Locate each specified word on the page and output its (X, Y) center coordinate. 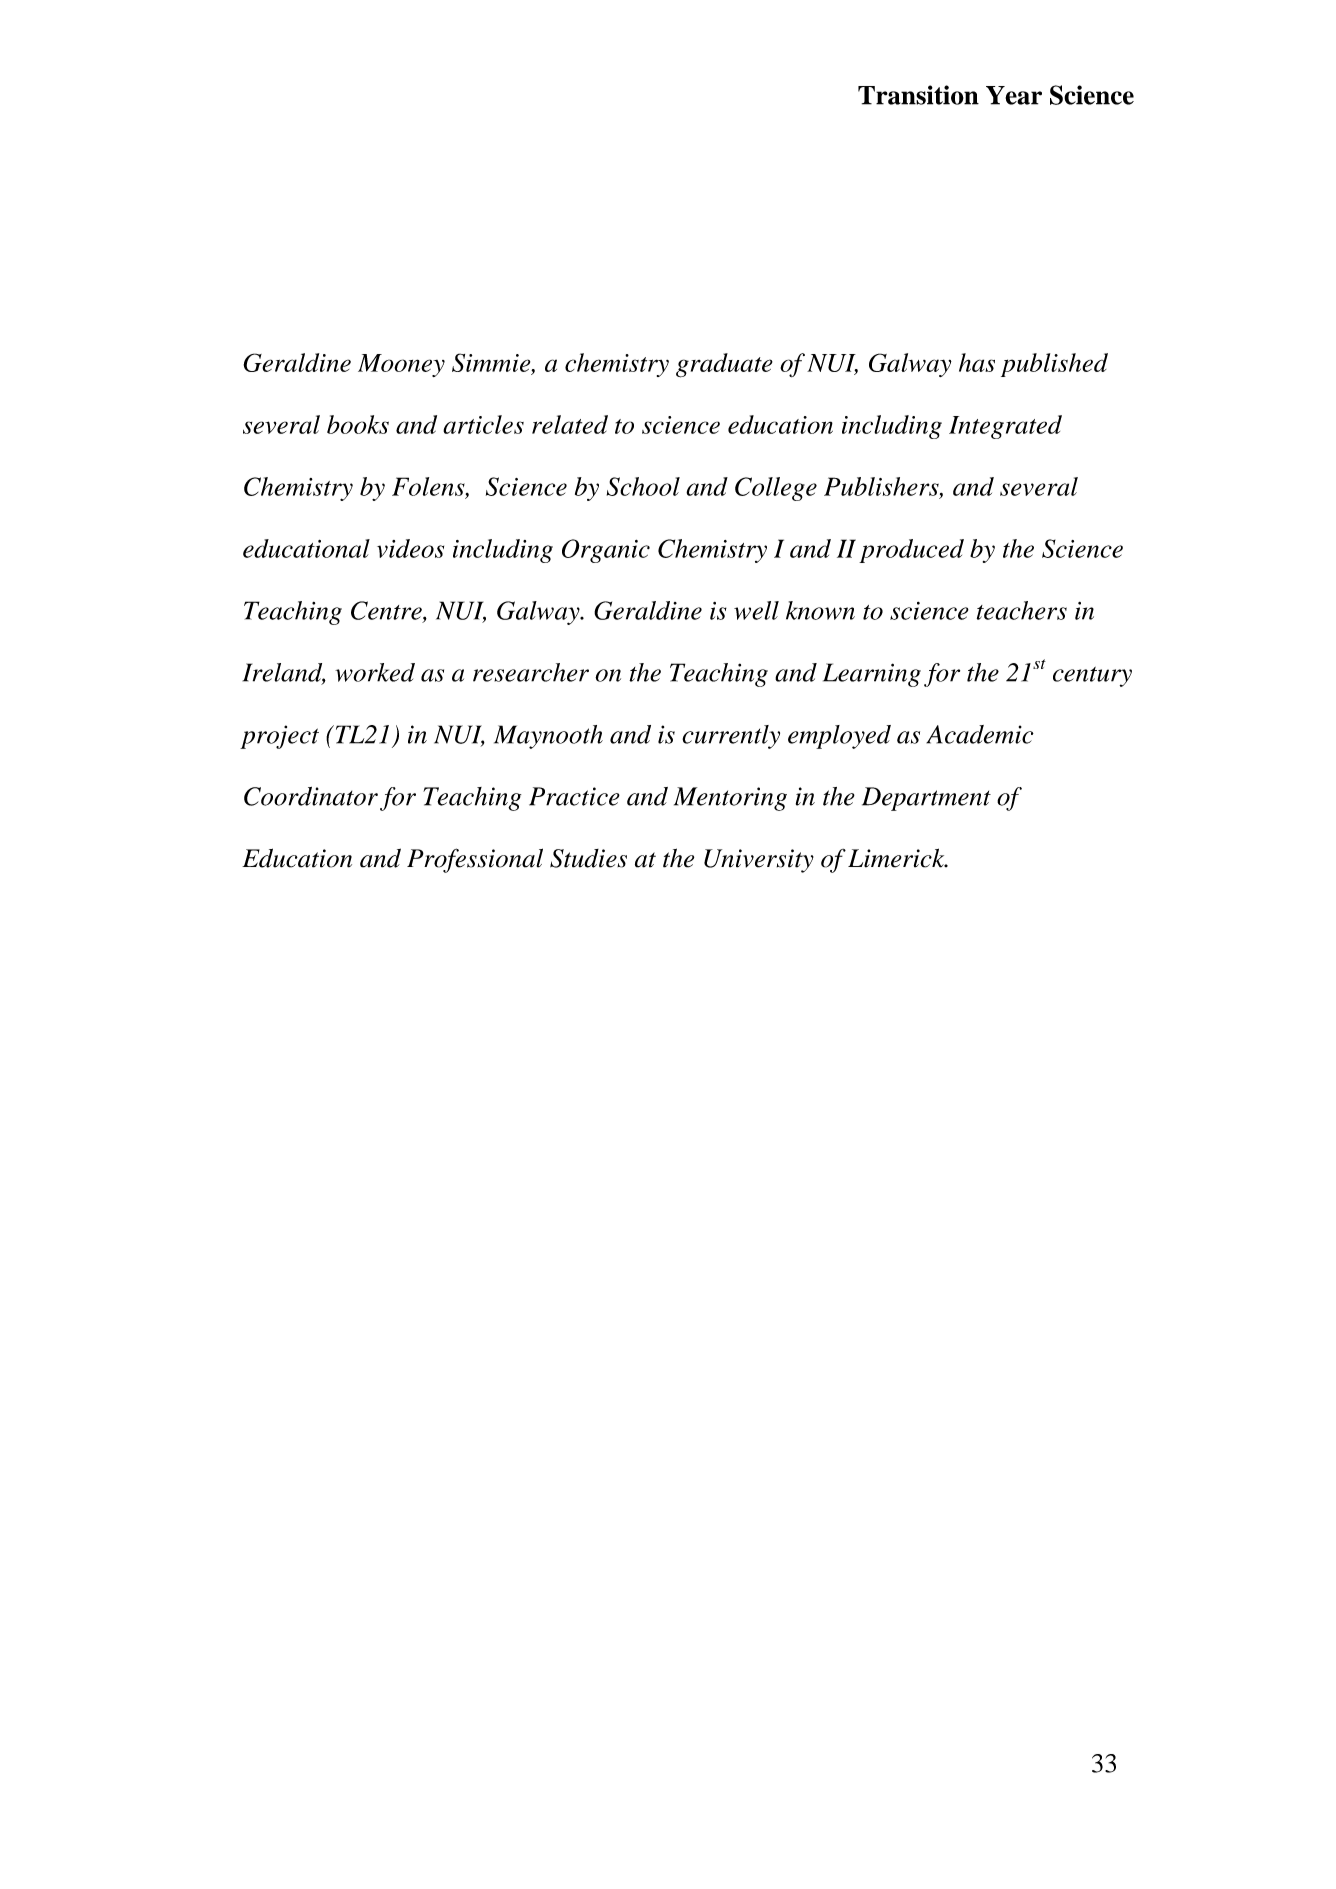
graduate (724, 365)
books (358, 424)
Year (1014, 95)
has (977, 362)
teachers (1022, 610)
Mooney (401, 365)
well (756, 610)
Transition (918, 95)
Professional (475, 860)
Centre (387, 611)
